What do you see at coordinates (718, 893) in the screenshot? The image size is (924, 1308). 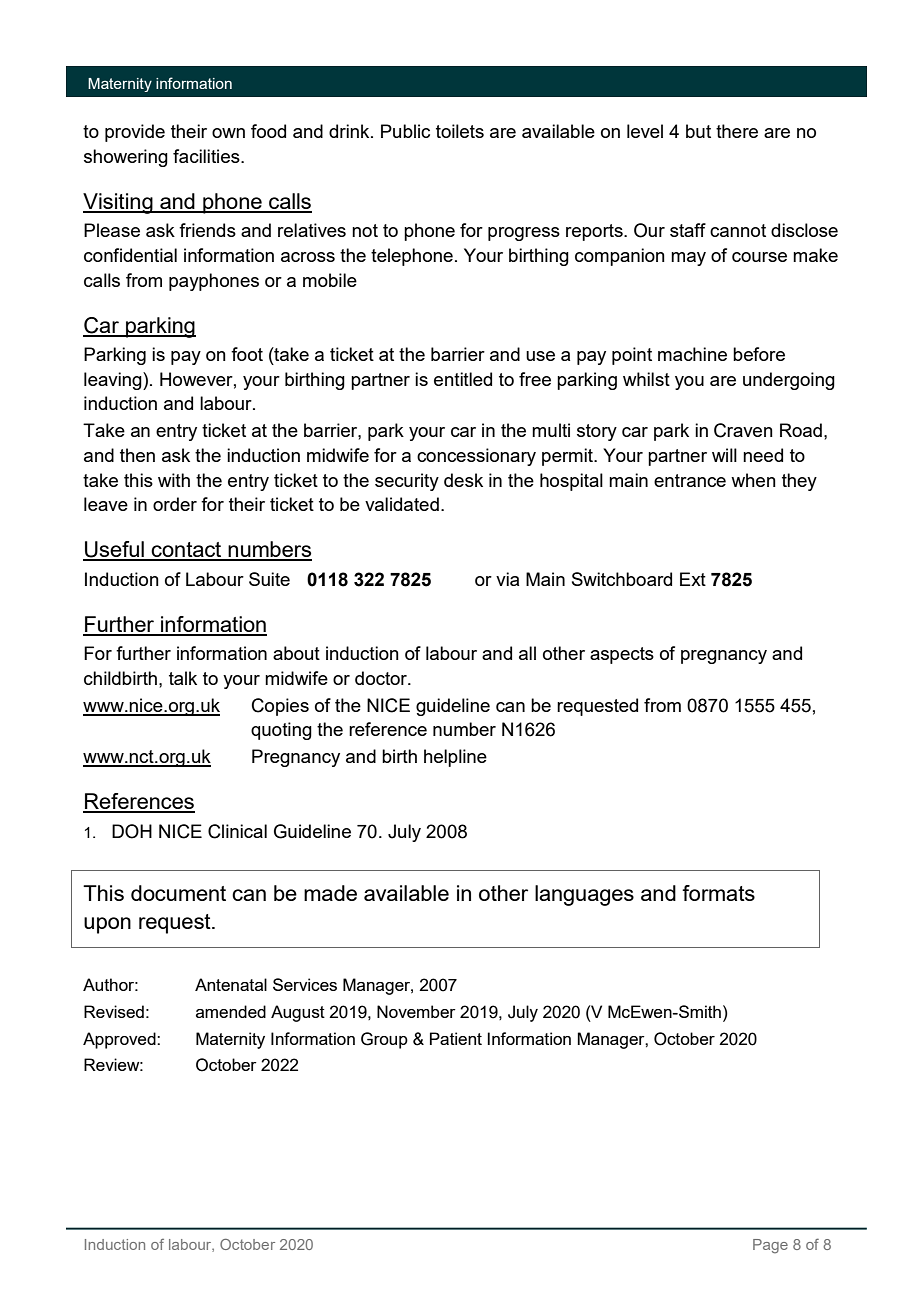 I see `formats` at bounding box center [718, 893].
